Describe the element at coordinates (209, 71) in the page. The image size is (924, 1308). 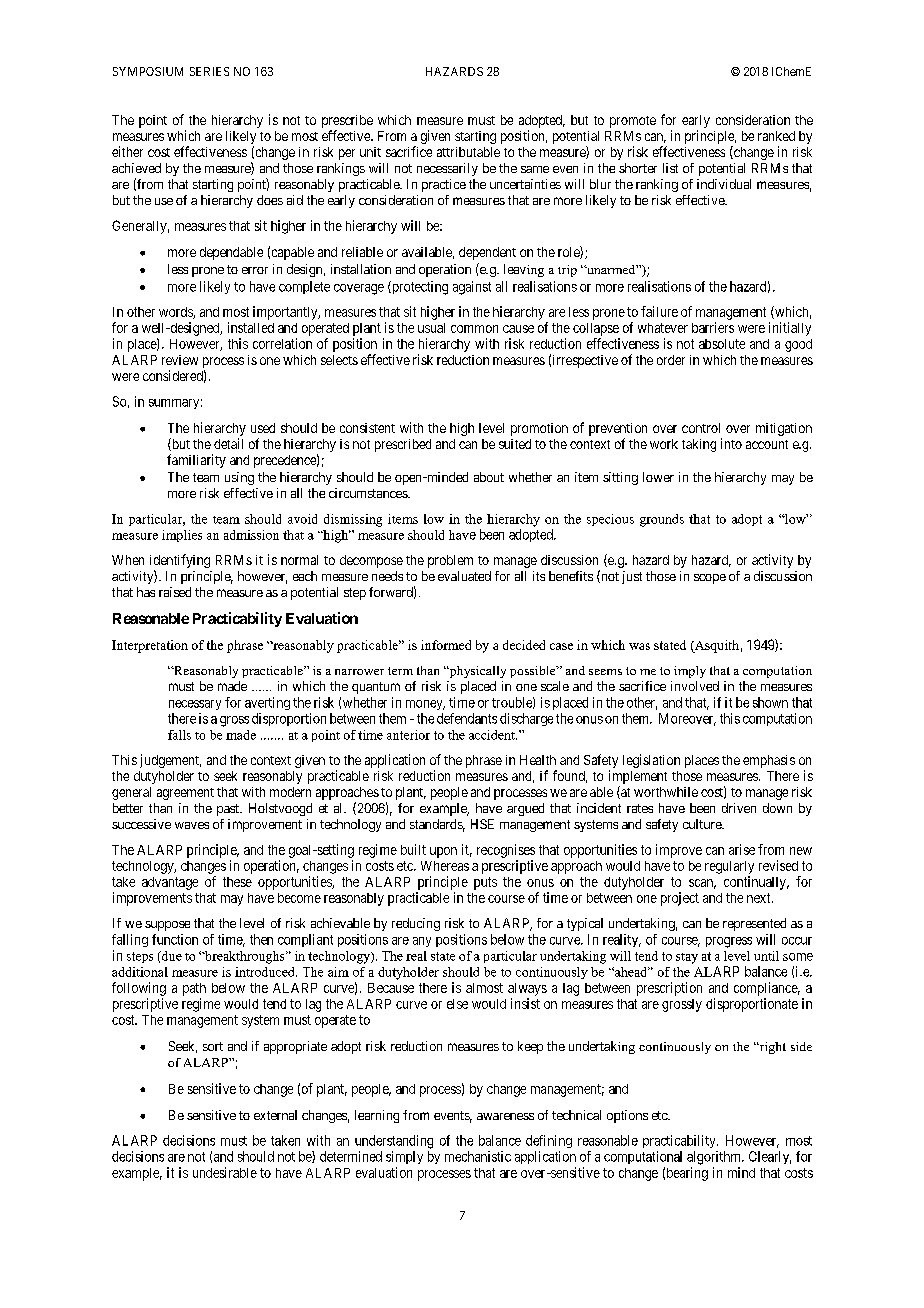
I see `SERIES` at that location.
